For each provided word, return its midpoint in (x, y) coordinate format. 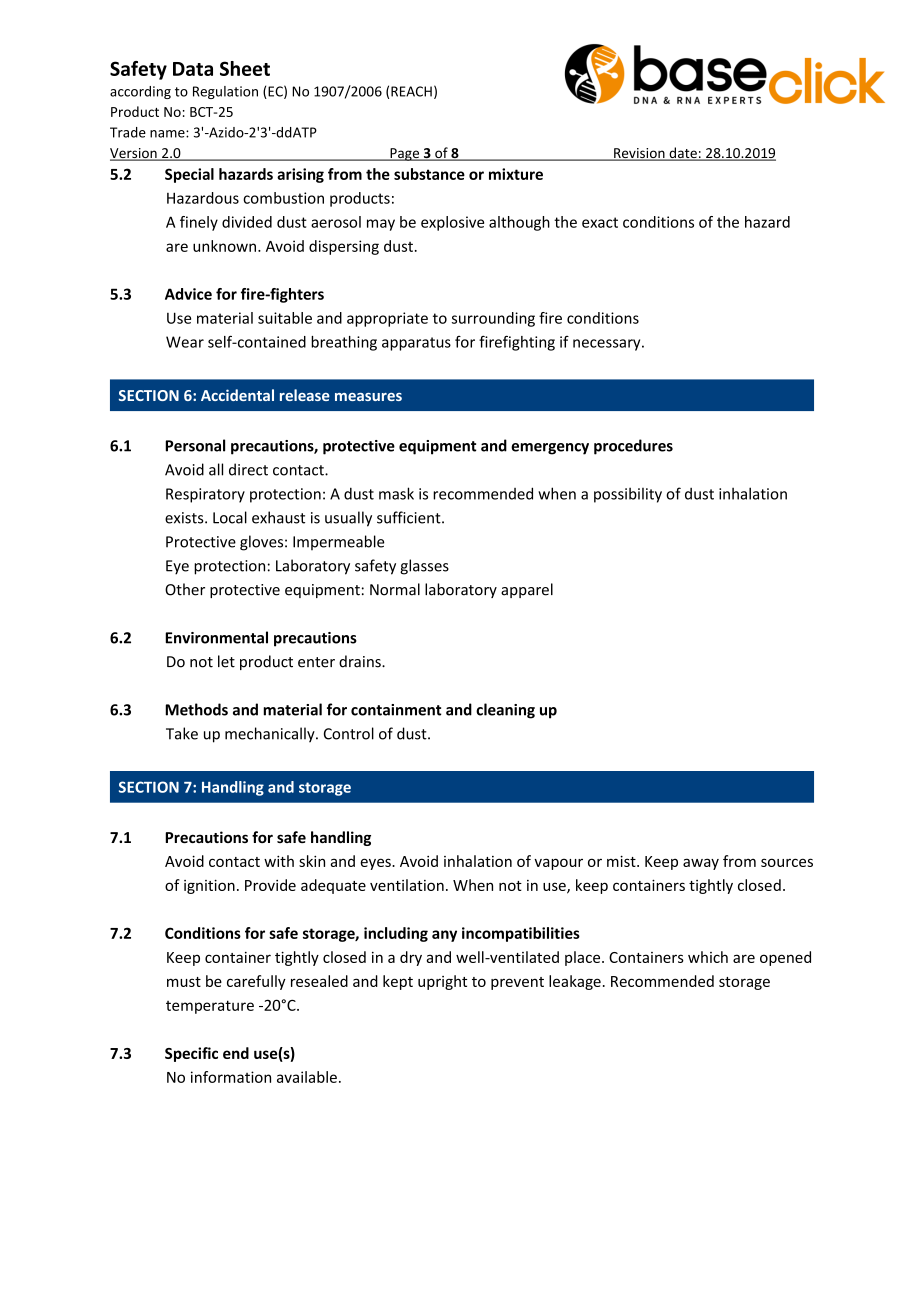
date (683, 154)
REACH (411, 91)
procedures (633, 447)
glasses (424, 567)
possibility (628, 495)
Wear (185, 342)
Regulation (225, 92)
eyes (377, 864)
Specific (191, 1054)
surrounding (493, 319)
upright (442, 982)
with (279, 861)
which (708, 957)
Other (185, 589)
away (701, 864)
